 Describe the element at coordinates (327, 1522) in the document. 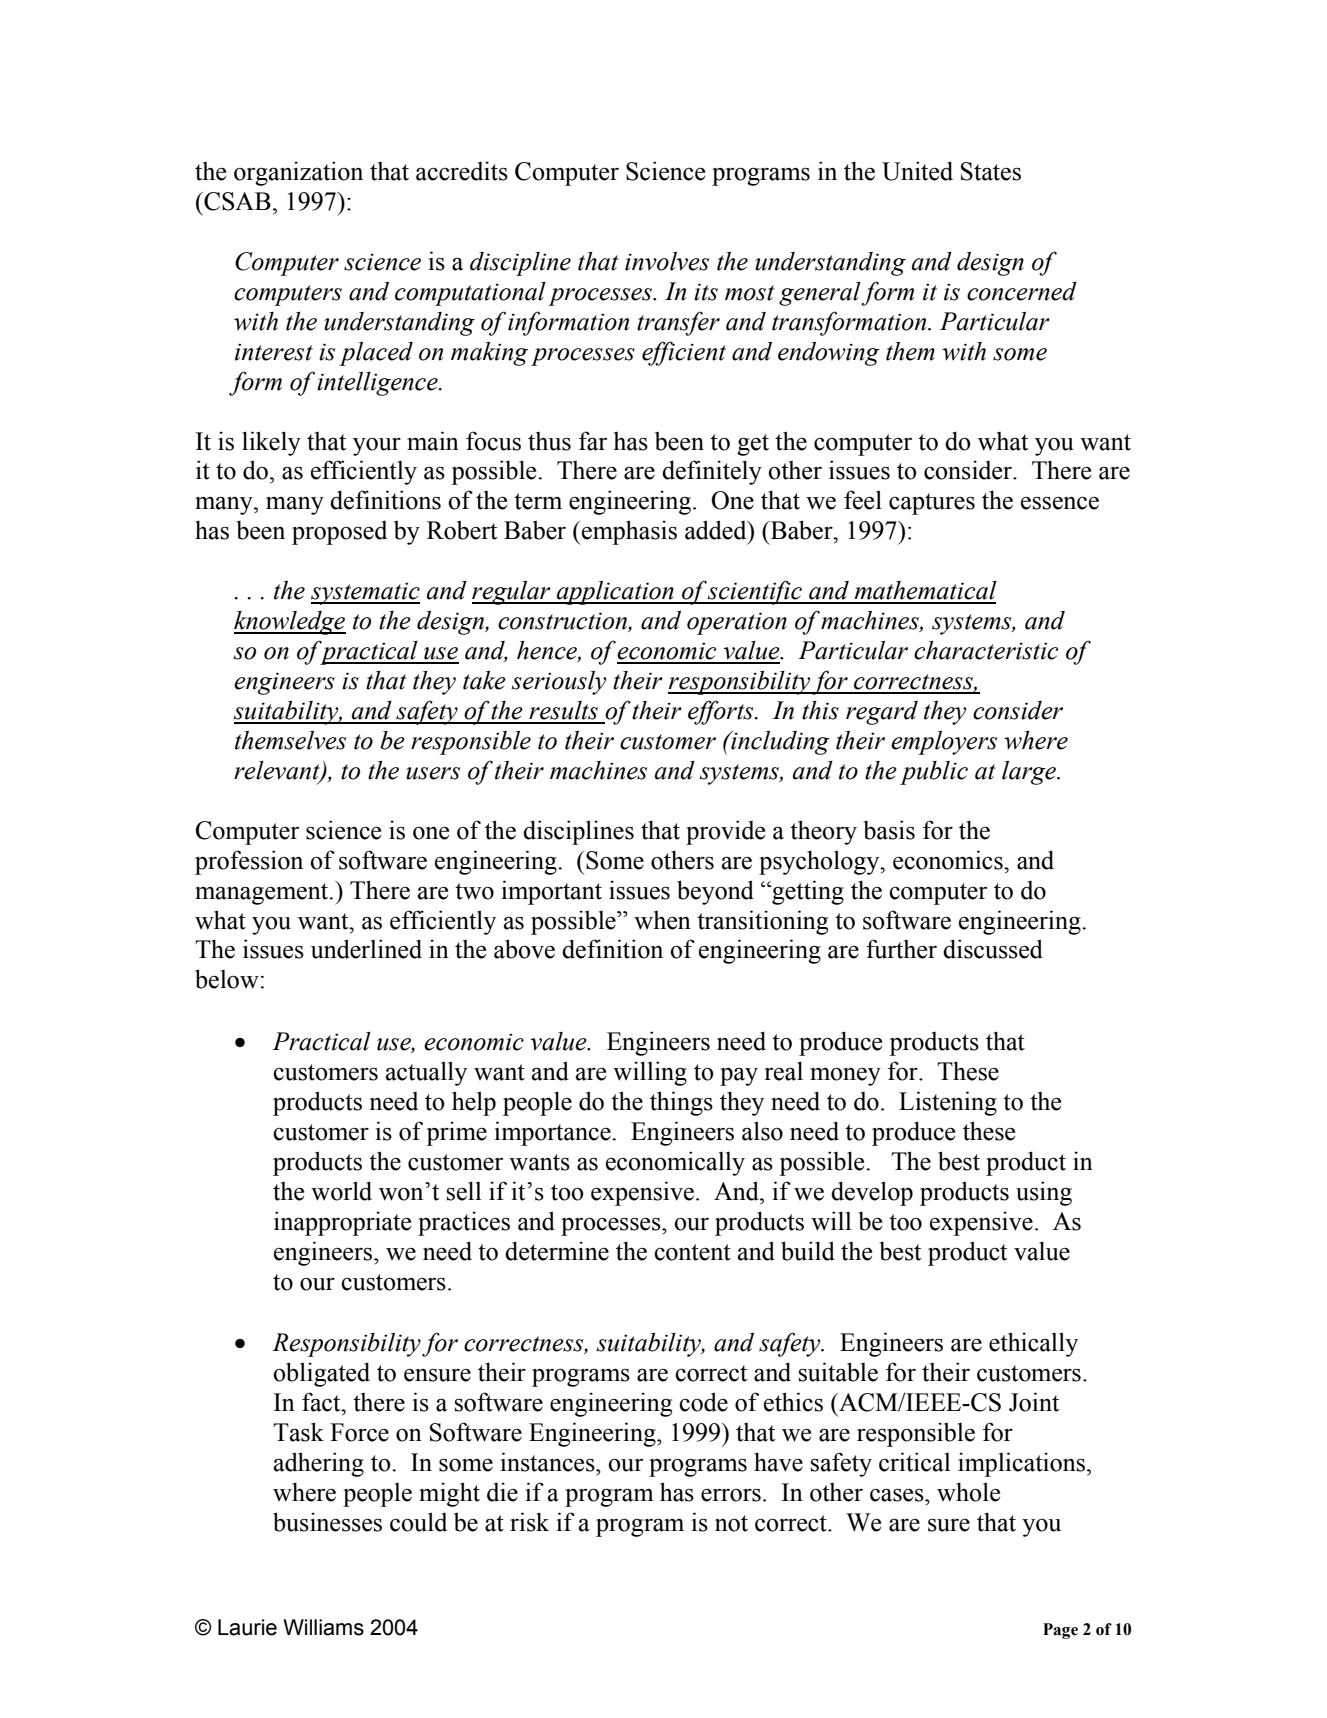

I see `businesses` at that location.
